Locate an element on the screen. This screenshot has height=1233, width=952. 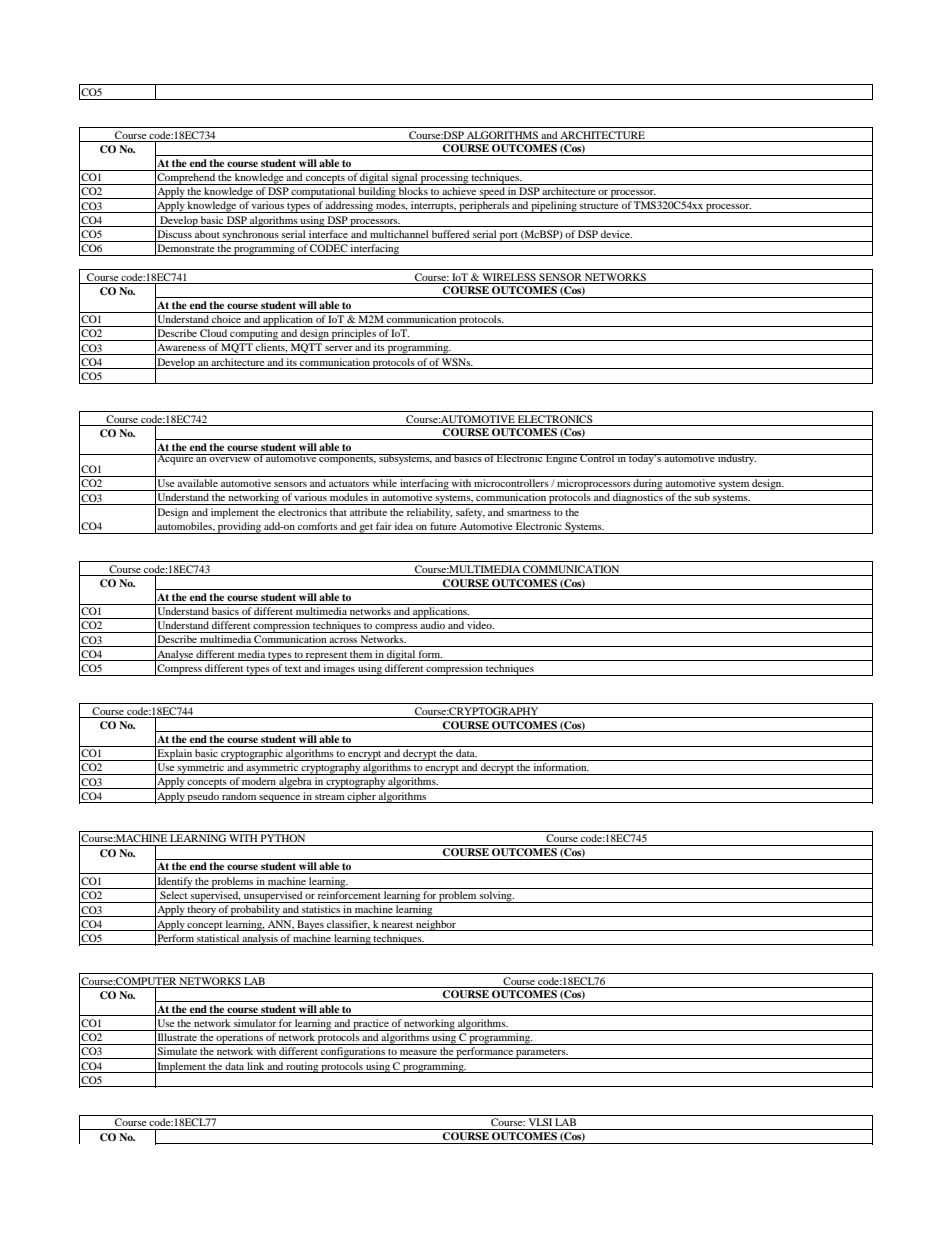
text is located at coordinates (293, 669).
